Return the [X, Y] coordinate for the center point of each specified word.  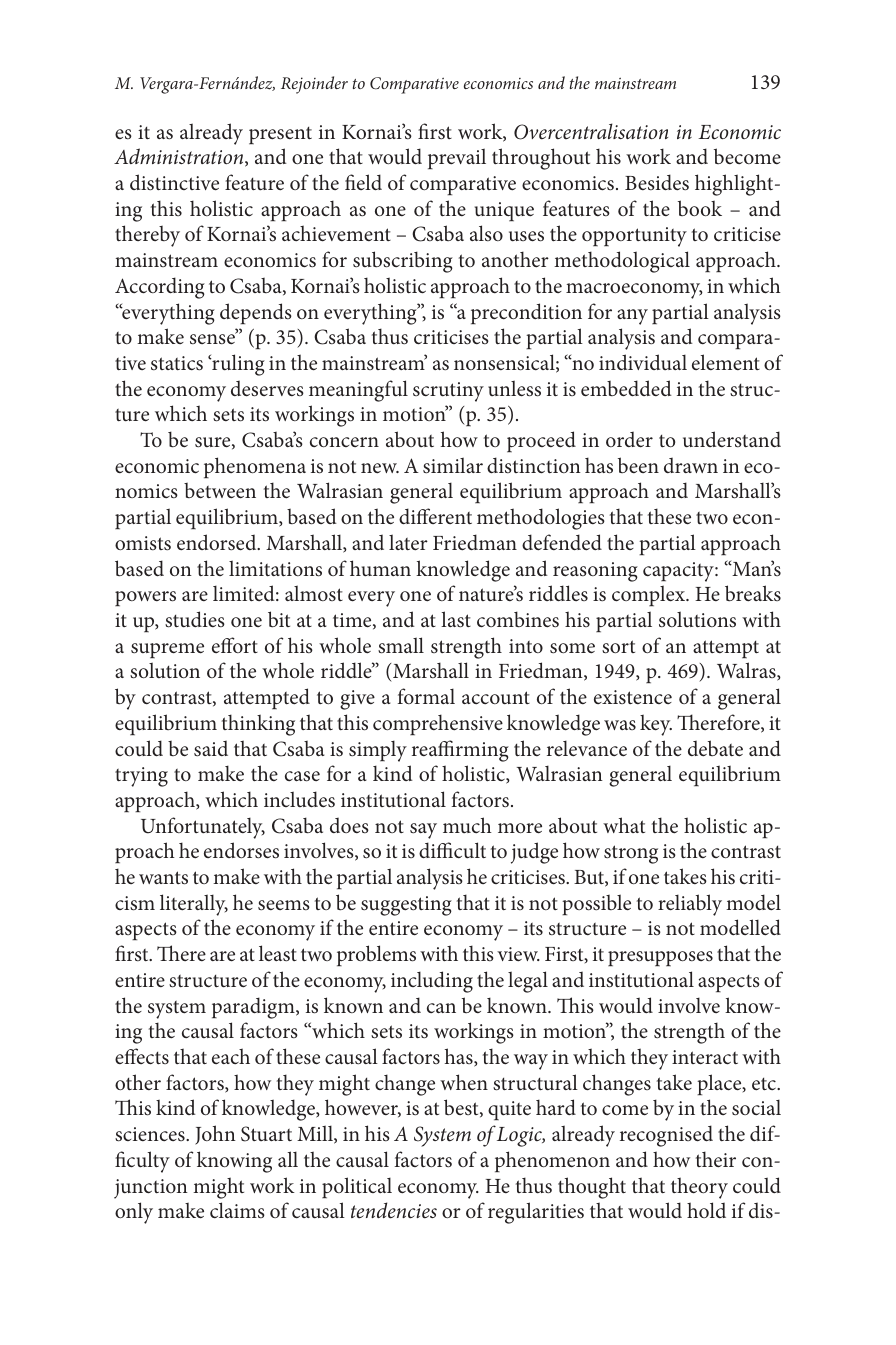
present [280, 135]
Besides [657, 182]
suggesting [406, 906]
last [456, 619]
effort [235, 645]
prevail [457, 158]
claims [237, 1210]
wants [163, 878]
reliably [690, 905]
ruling [237, 365]
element [726, 362]
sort [618, 647]
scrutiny [448, 392]
